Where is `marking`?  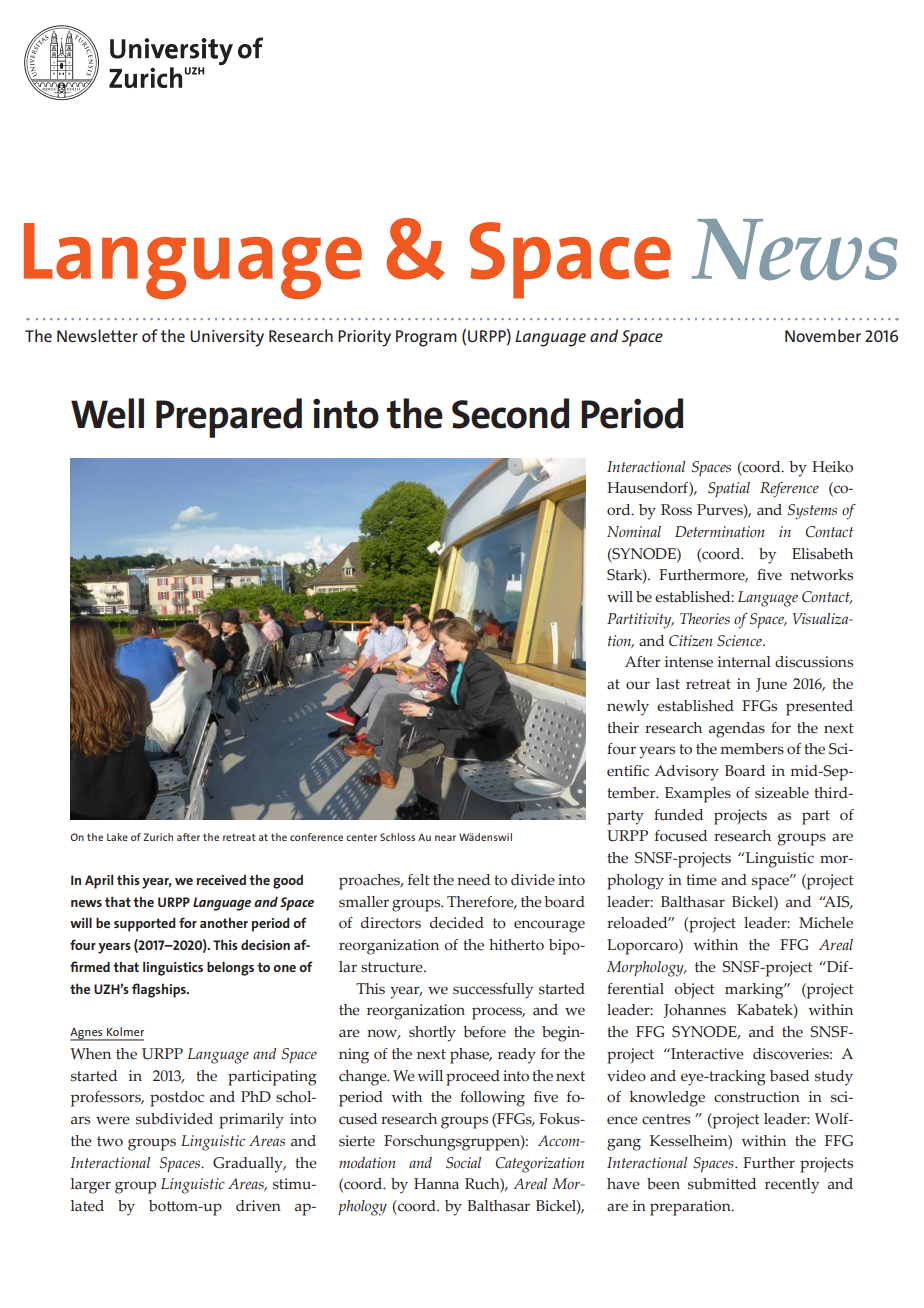
marking is located at coordinates (755, 991).
